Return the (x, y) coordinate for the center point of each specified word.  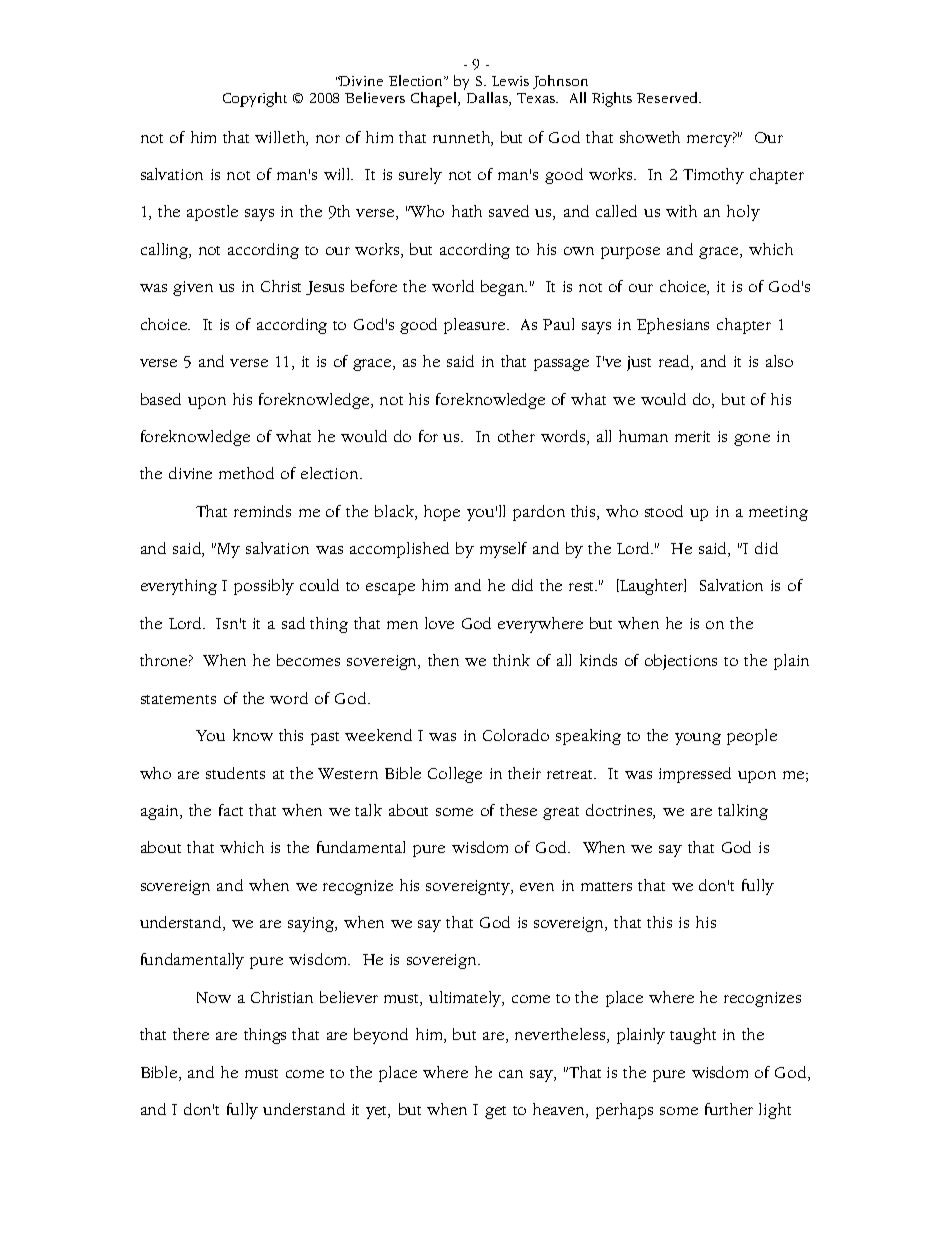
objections (681, 662)
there (191, 1034)
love (439, 623)
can (511, 1074)
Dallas (488, 99)
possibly (264, 587)
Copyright (255, 99)
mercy (711, 139)
